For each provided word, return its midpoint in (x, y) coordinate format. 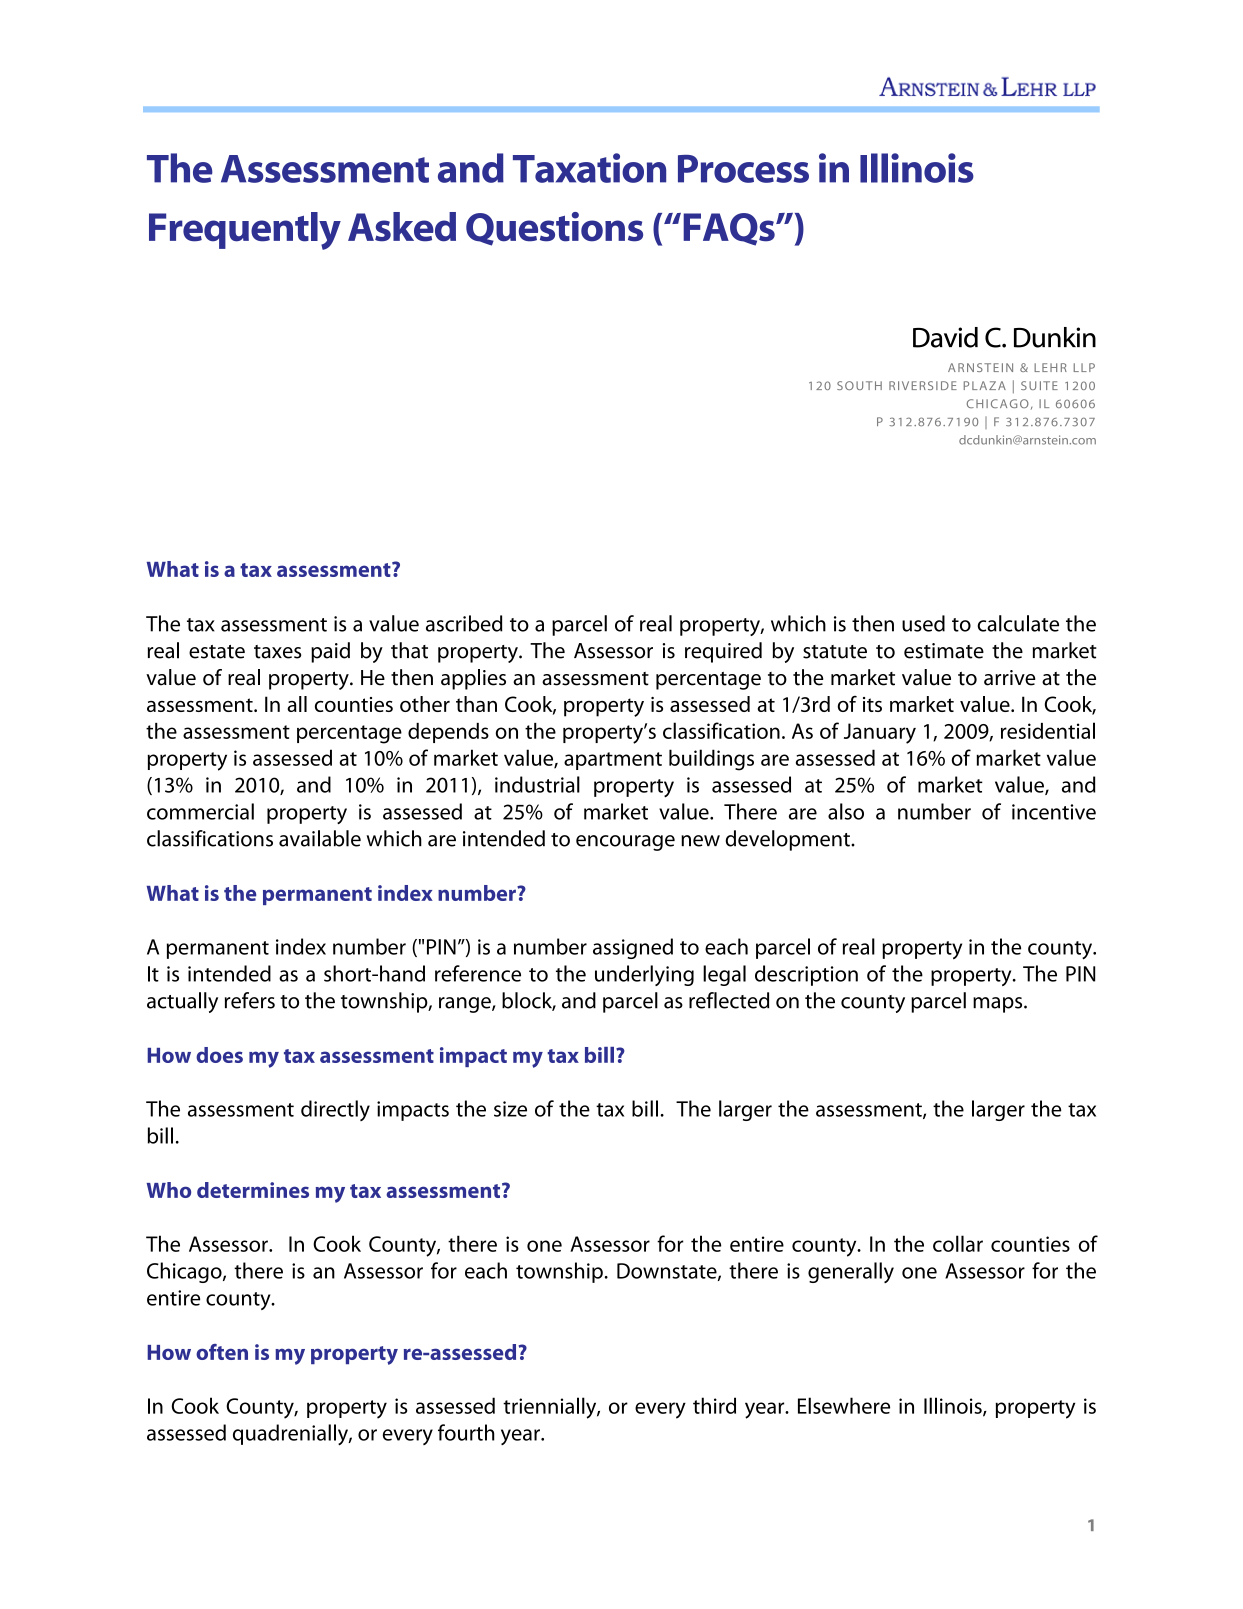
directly (335, 1110)
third (714, 1405)
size (510, 1109)
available (320, 838)
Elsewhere (844, 1405)
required (723, 652)
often (222, 1352)
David (945, 337)
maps (999, 1005)
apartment (613, 761)
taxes (277, 652)
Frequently (245, 231)
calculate (1018, 623)
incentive (1054, 812)
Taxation (589, 168)
